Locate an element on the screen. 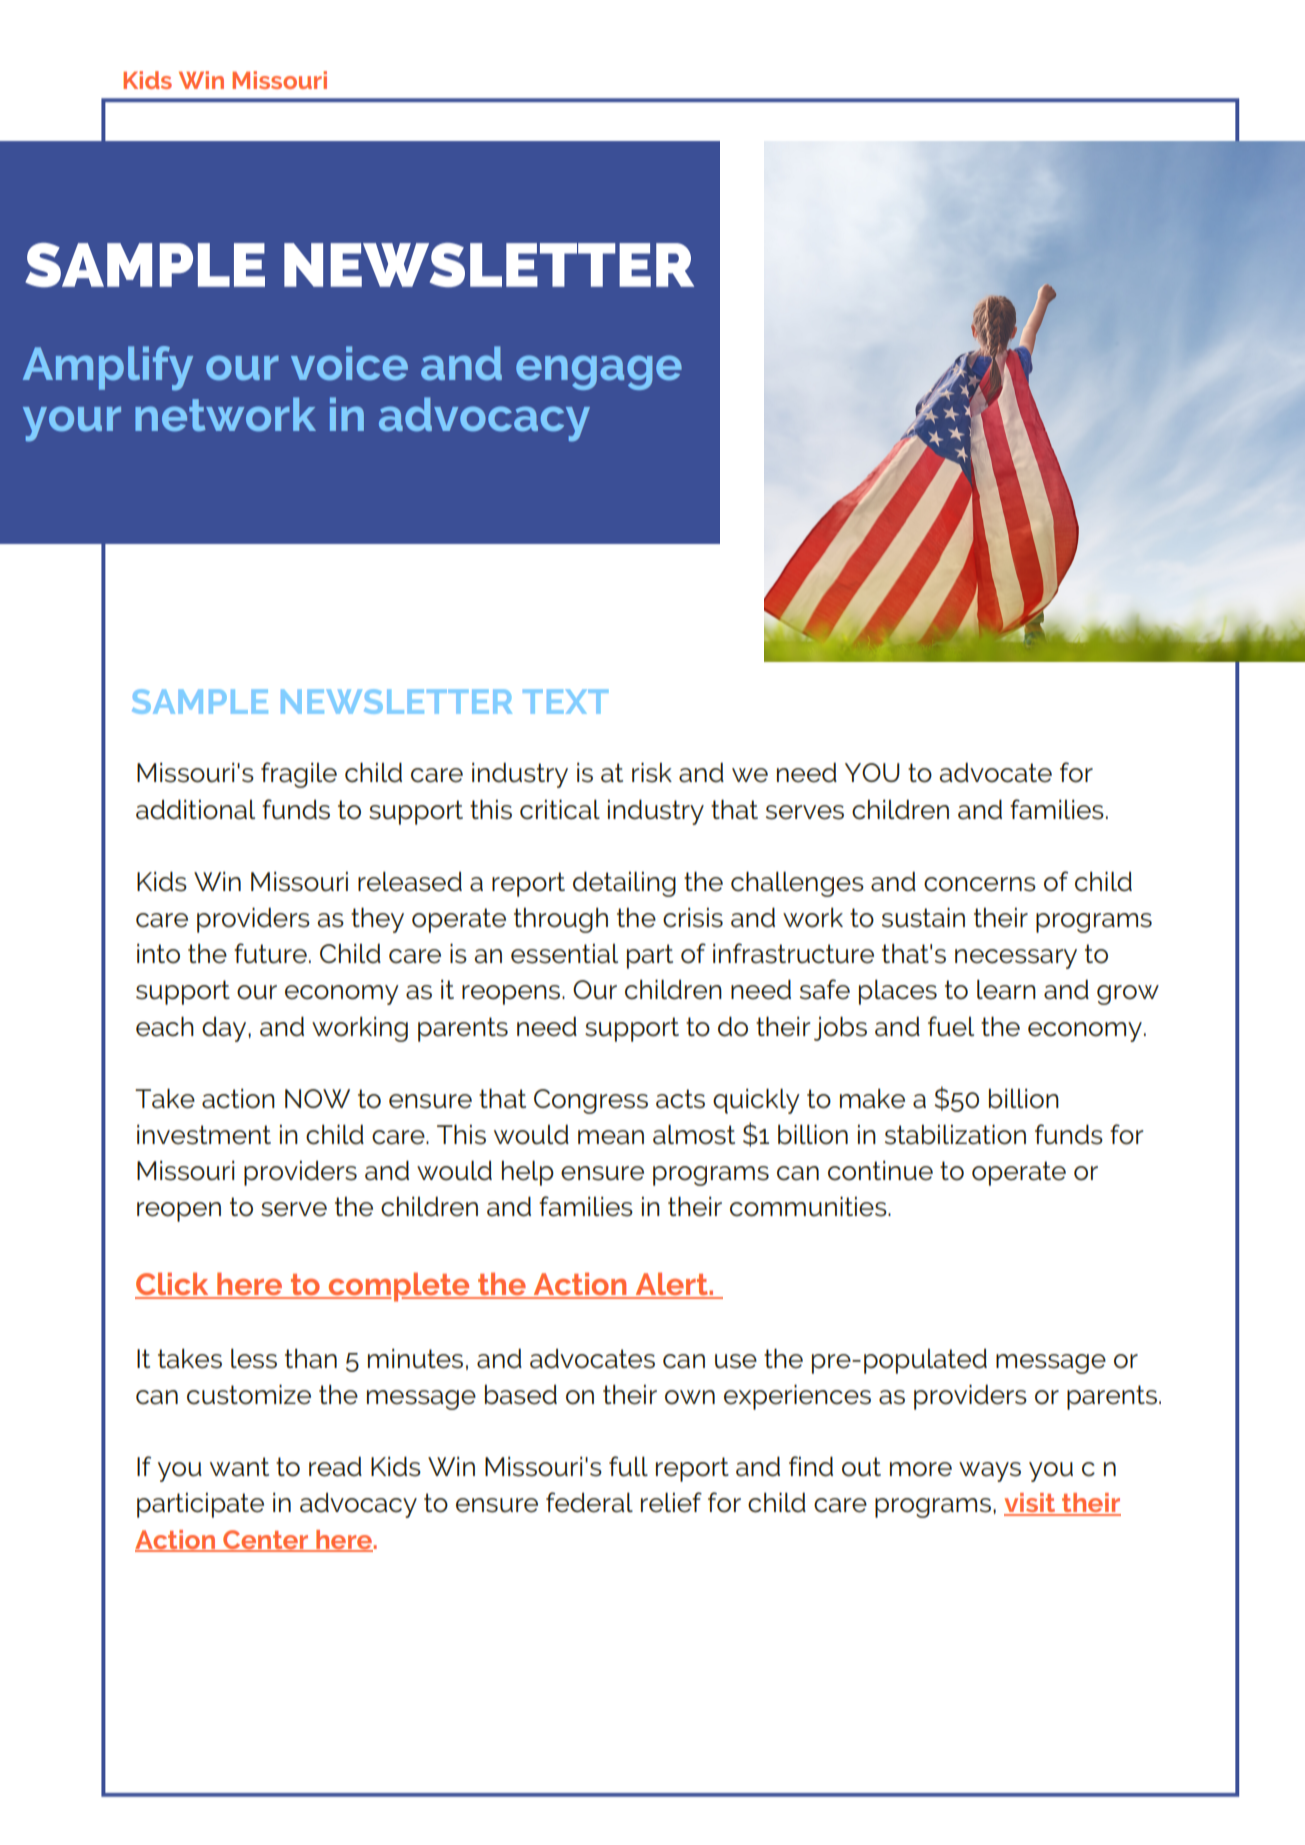 The image size is (1305, 1845). Amplify is located at coordinates (108, 368).
